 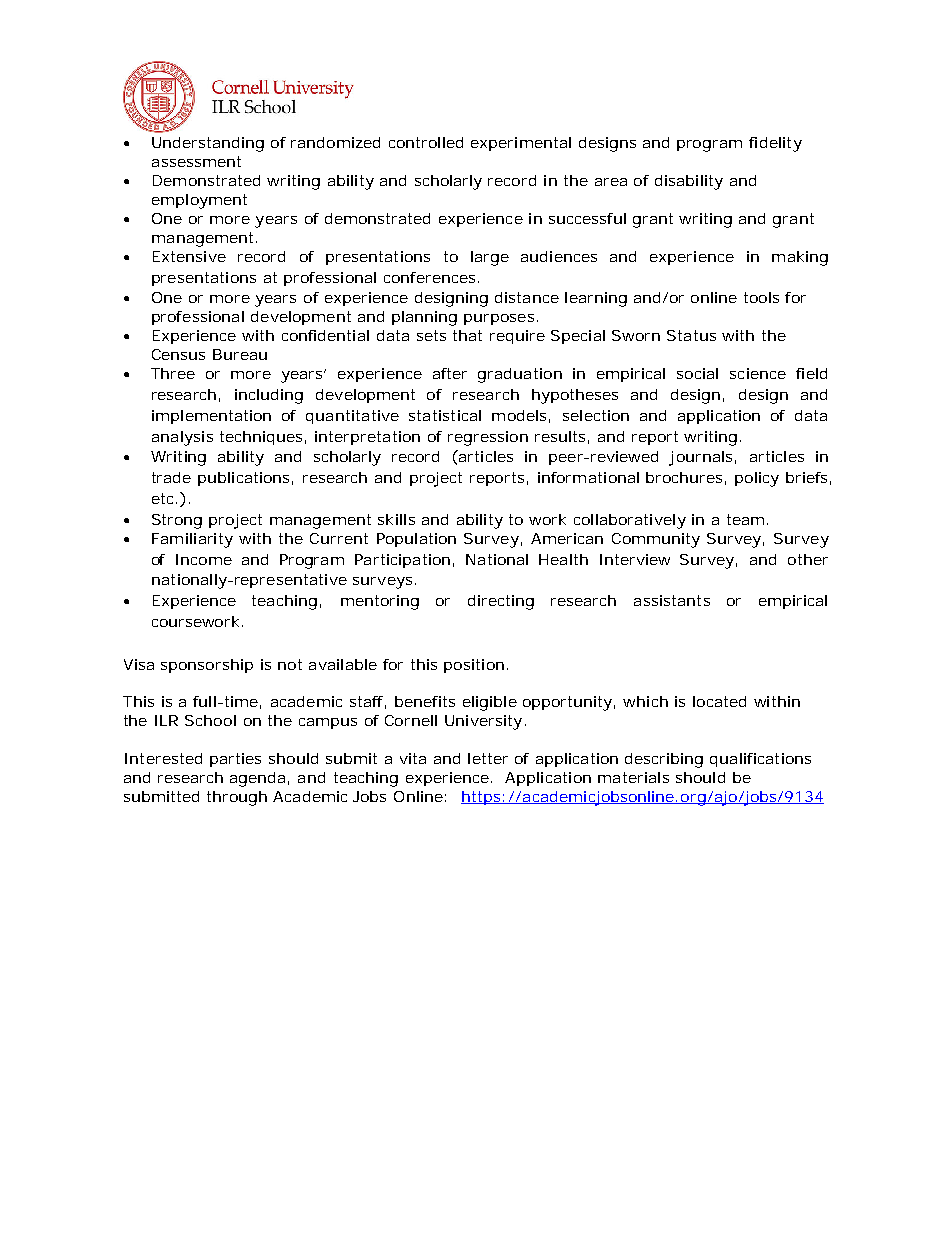 What do you see at coordinates (257, 779) in the page?
I see `agenda` at bounding box center [257, 779].
